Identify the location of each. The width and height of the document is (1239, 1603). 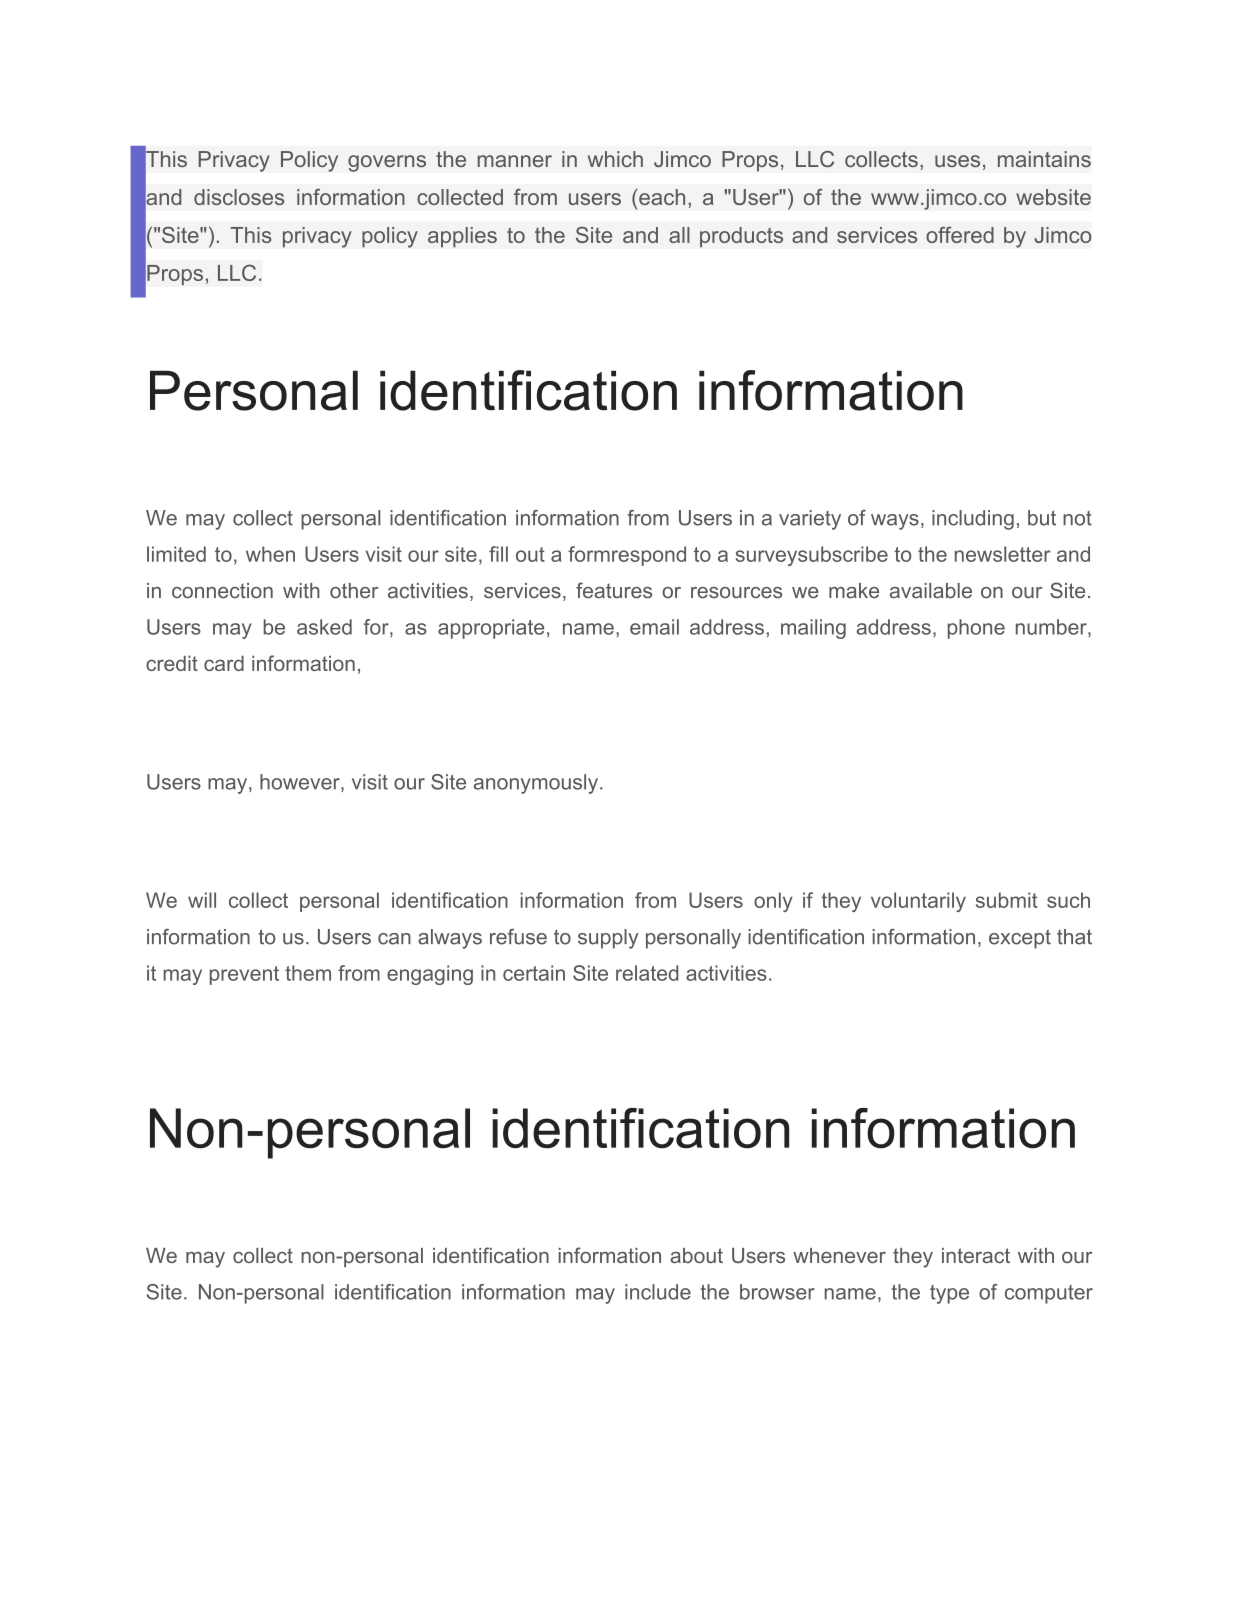
(662, 197).
